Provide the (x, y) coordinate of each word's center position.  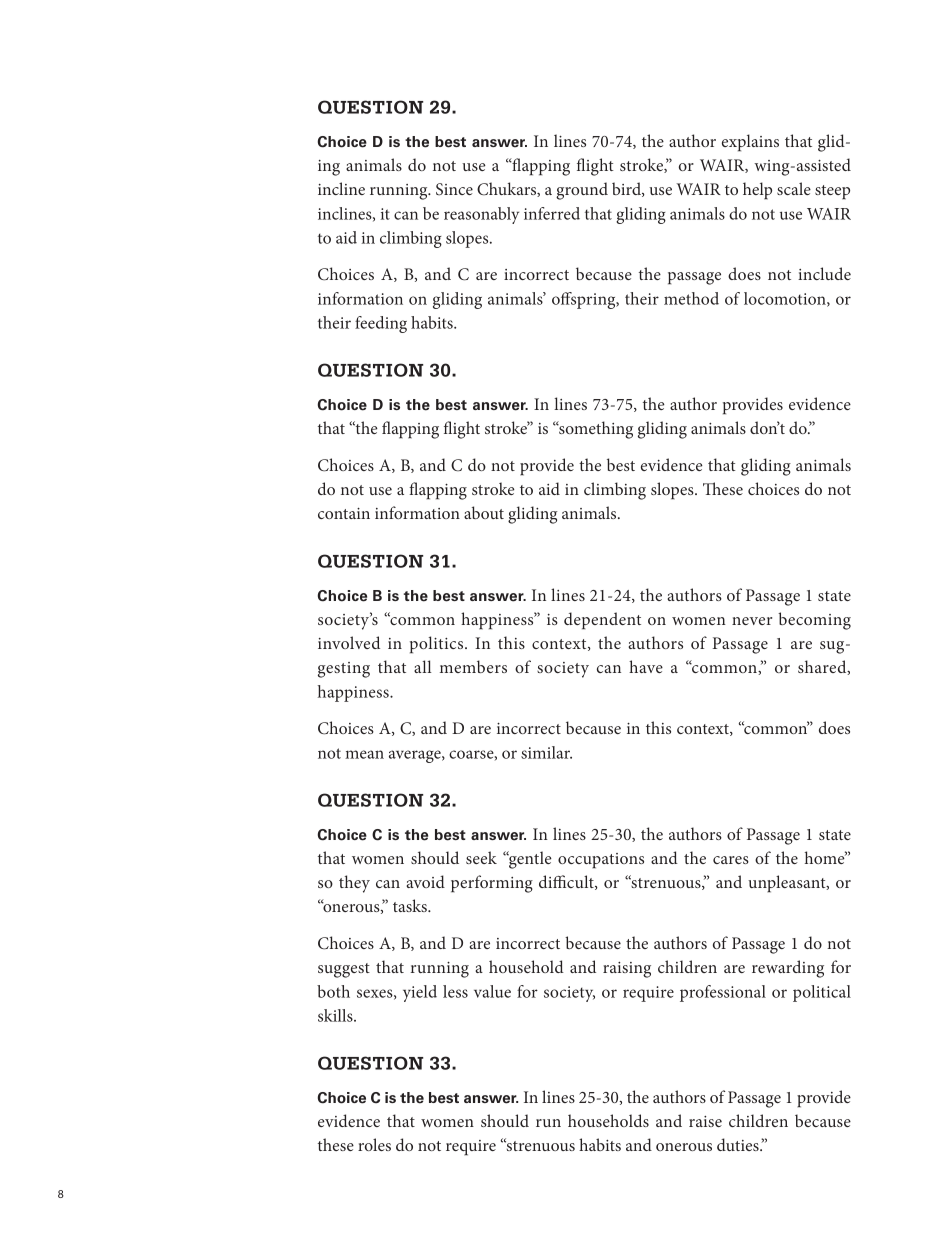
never (752, 621)
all (422, 666)
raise (705, 1121)
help (757, 191)
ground (582, 191)
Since (454, 189)
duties (739, 1144)
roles (374, 1144)
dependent (602, 621)
